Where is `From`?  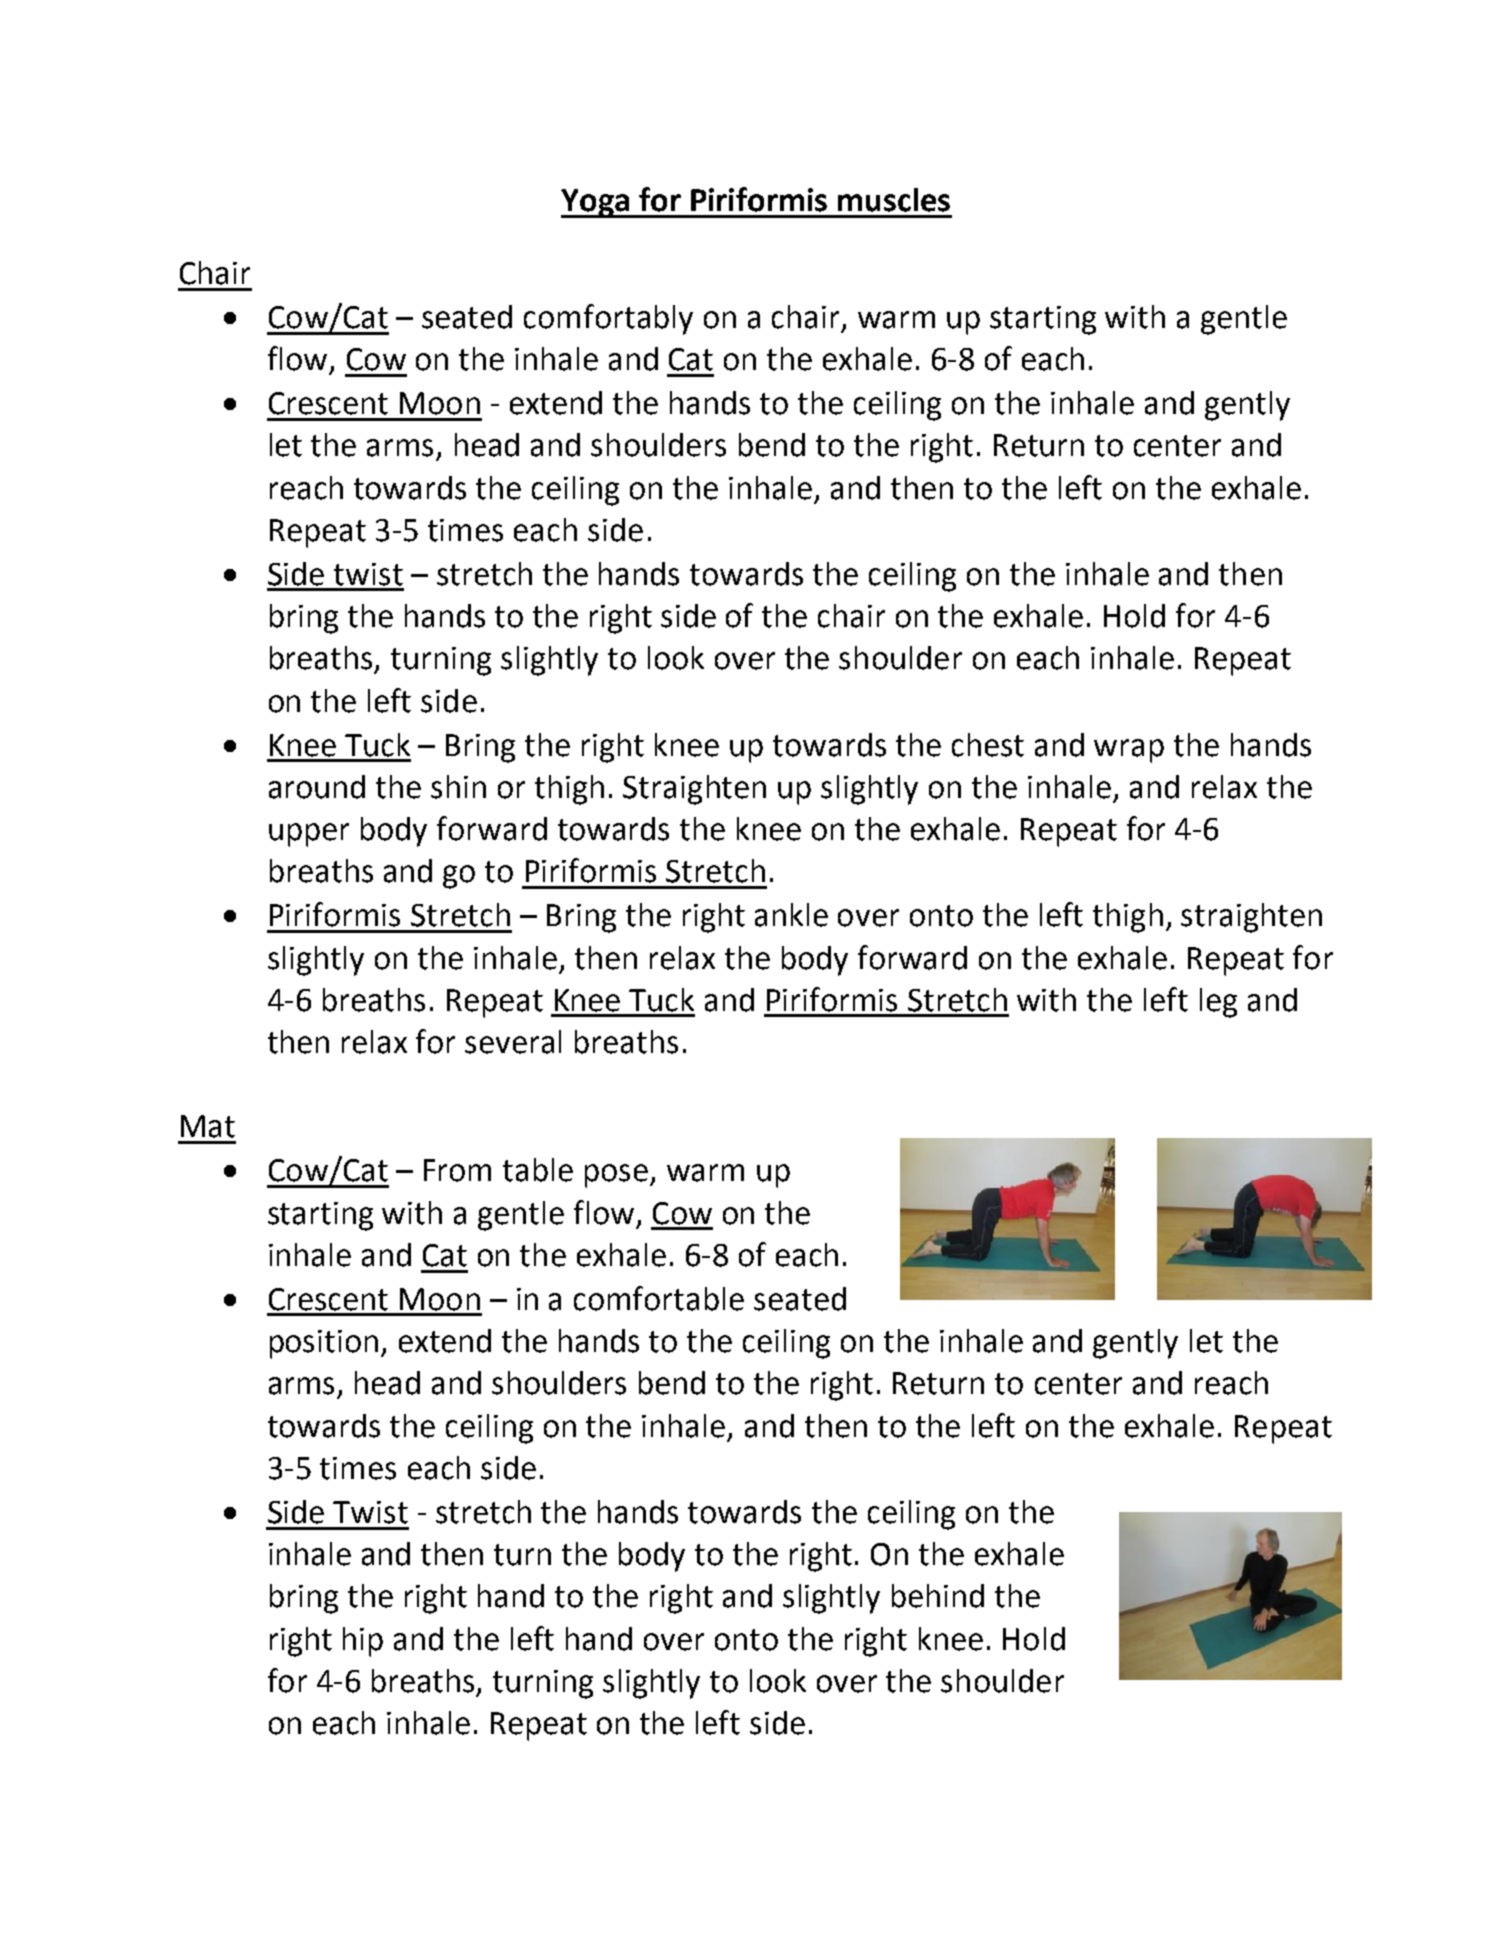
From is located at coordinates (457, 1170).
